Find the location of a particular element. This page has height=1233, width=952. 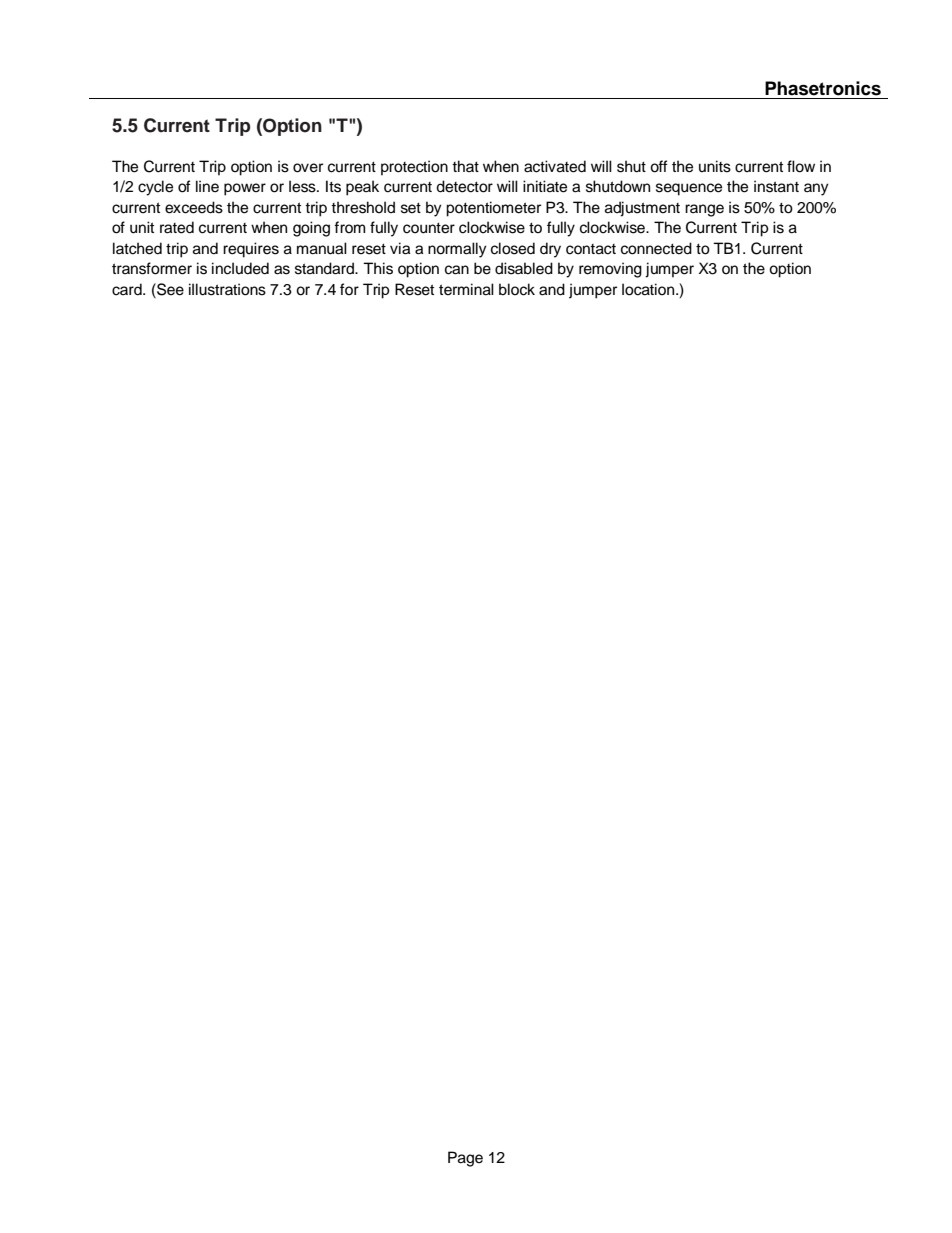

range is located at coordinates (704, 210).
